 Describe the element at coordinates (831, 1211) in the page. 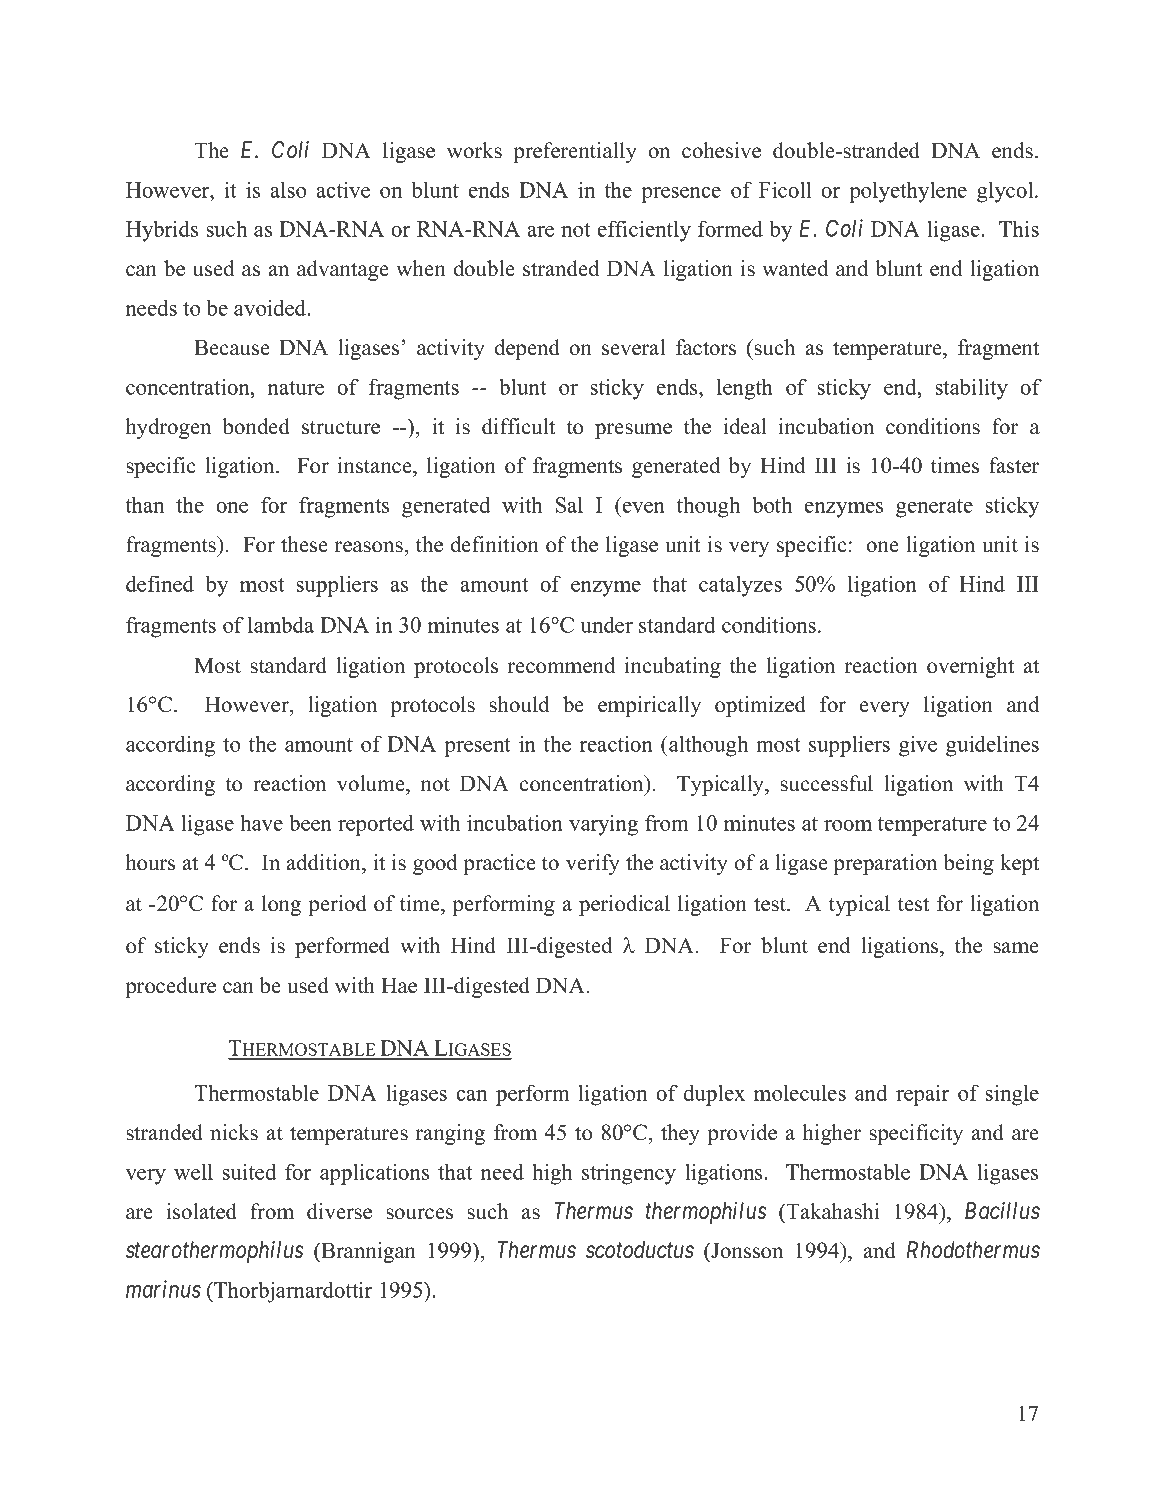

I see `Takahashi` at that location.
